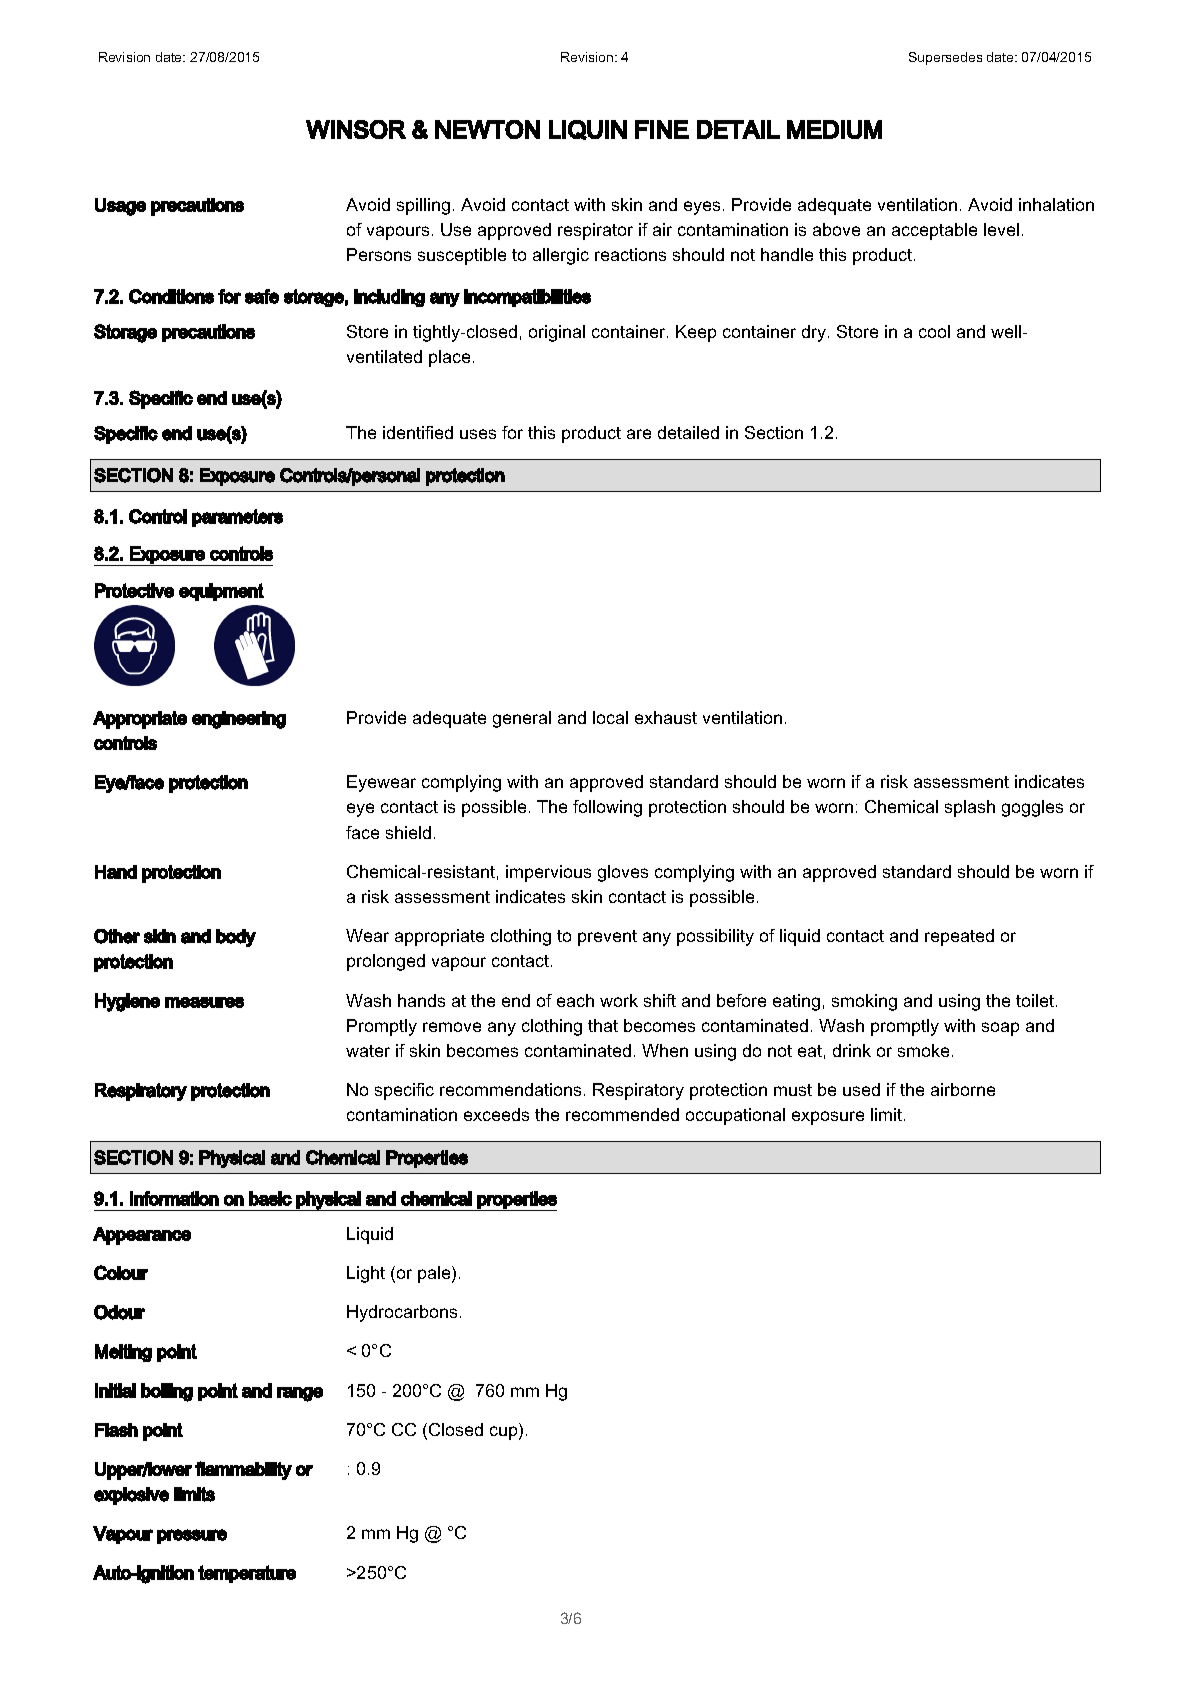  I want to click on engineering, so click(239, 720).
